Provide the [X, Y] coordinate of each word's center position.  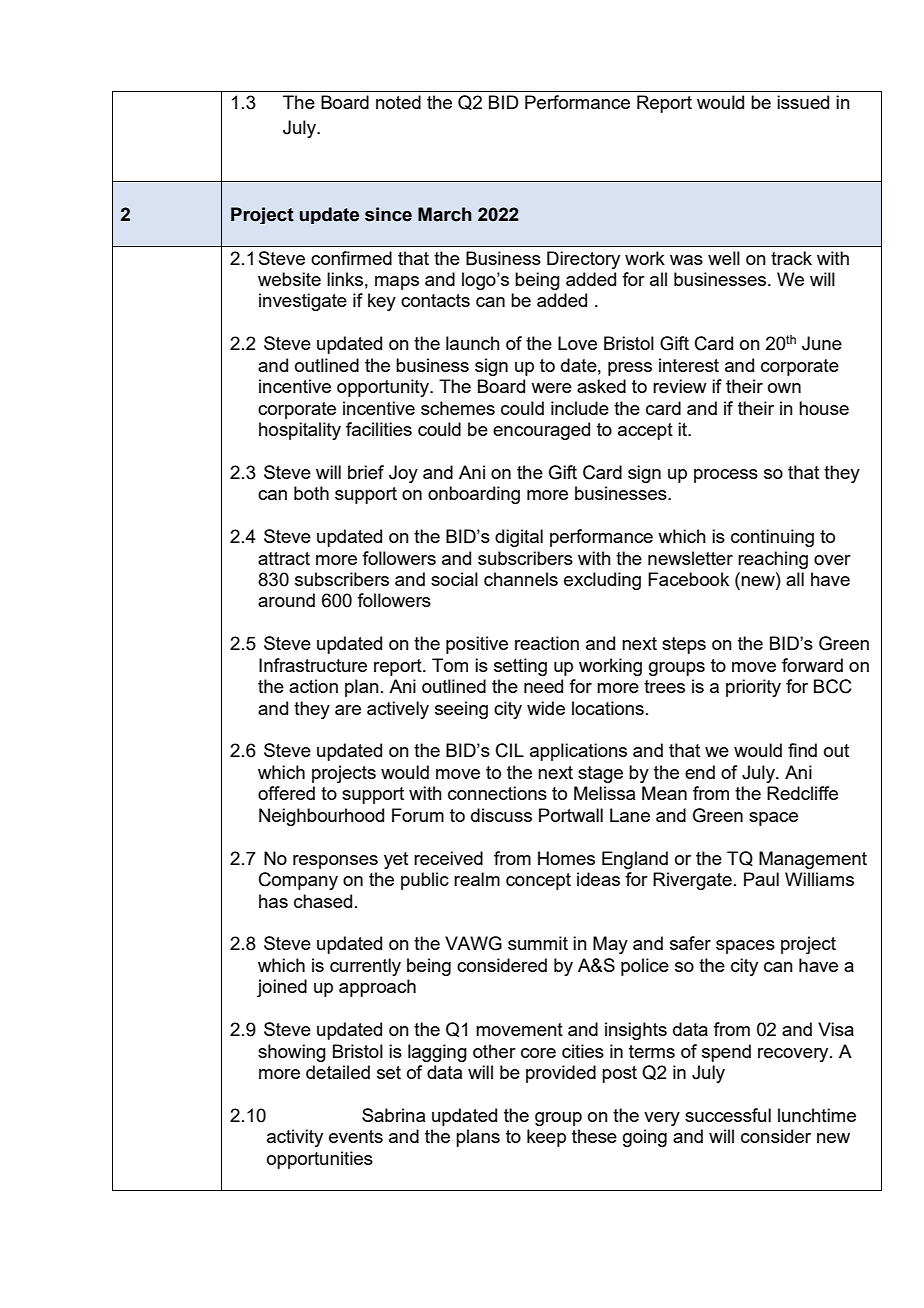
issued [803, 102]
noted [398, 102]
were [551, 388]
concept [538, 881]
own [784, 388]
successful [728, 1115]
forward [812, 665]
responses [335, 862]
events [356, 1136]
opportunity [384, 388]
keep [546, 1138]
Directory [583, 260]
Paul [761, 879]
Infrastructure [313, 665]
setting [520, 667]
